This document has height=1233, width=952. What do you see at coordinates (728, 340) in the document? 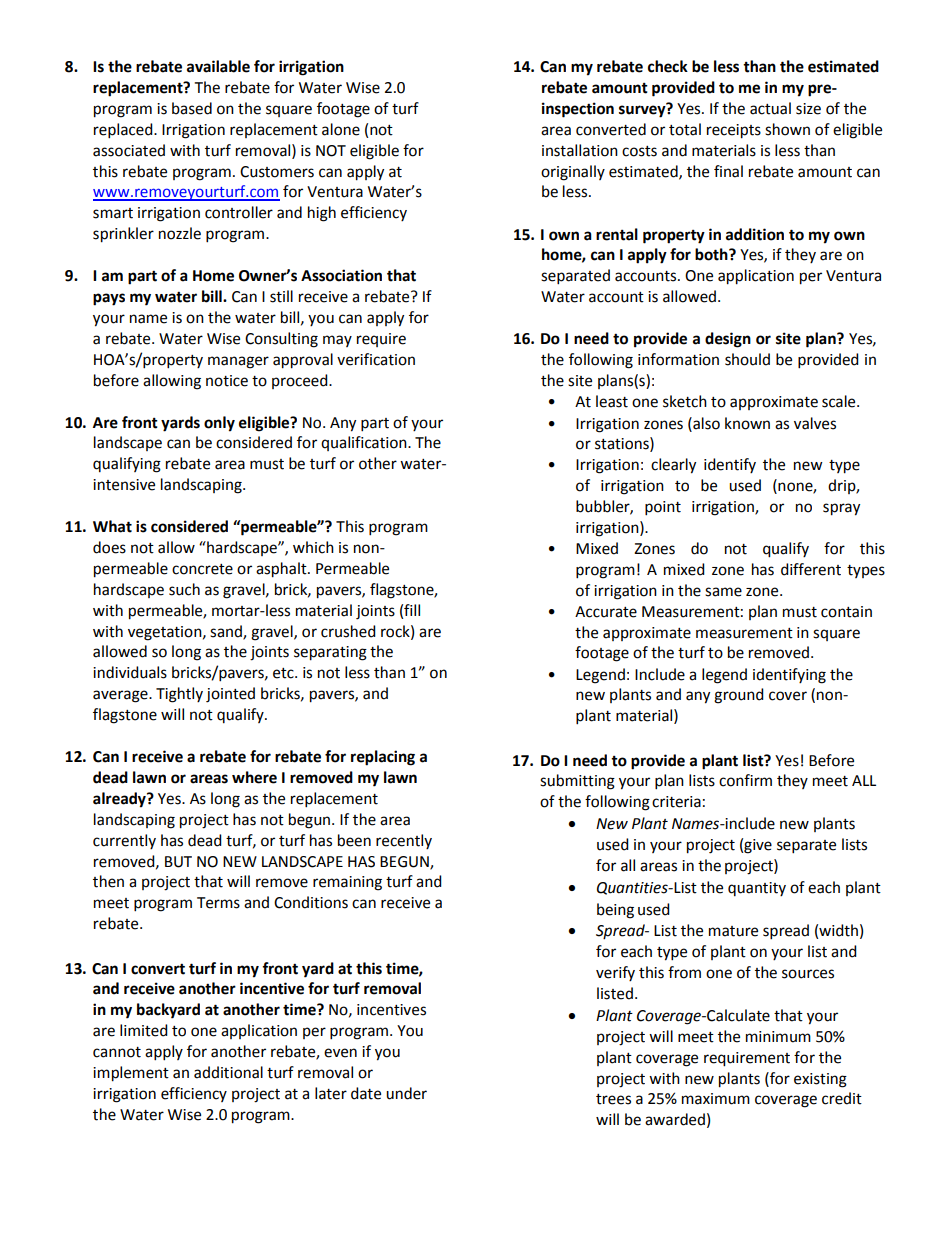
I see `design` at bounding box center [728, 340].
